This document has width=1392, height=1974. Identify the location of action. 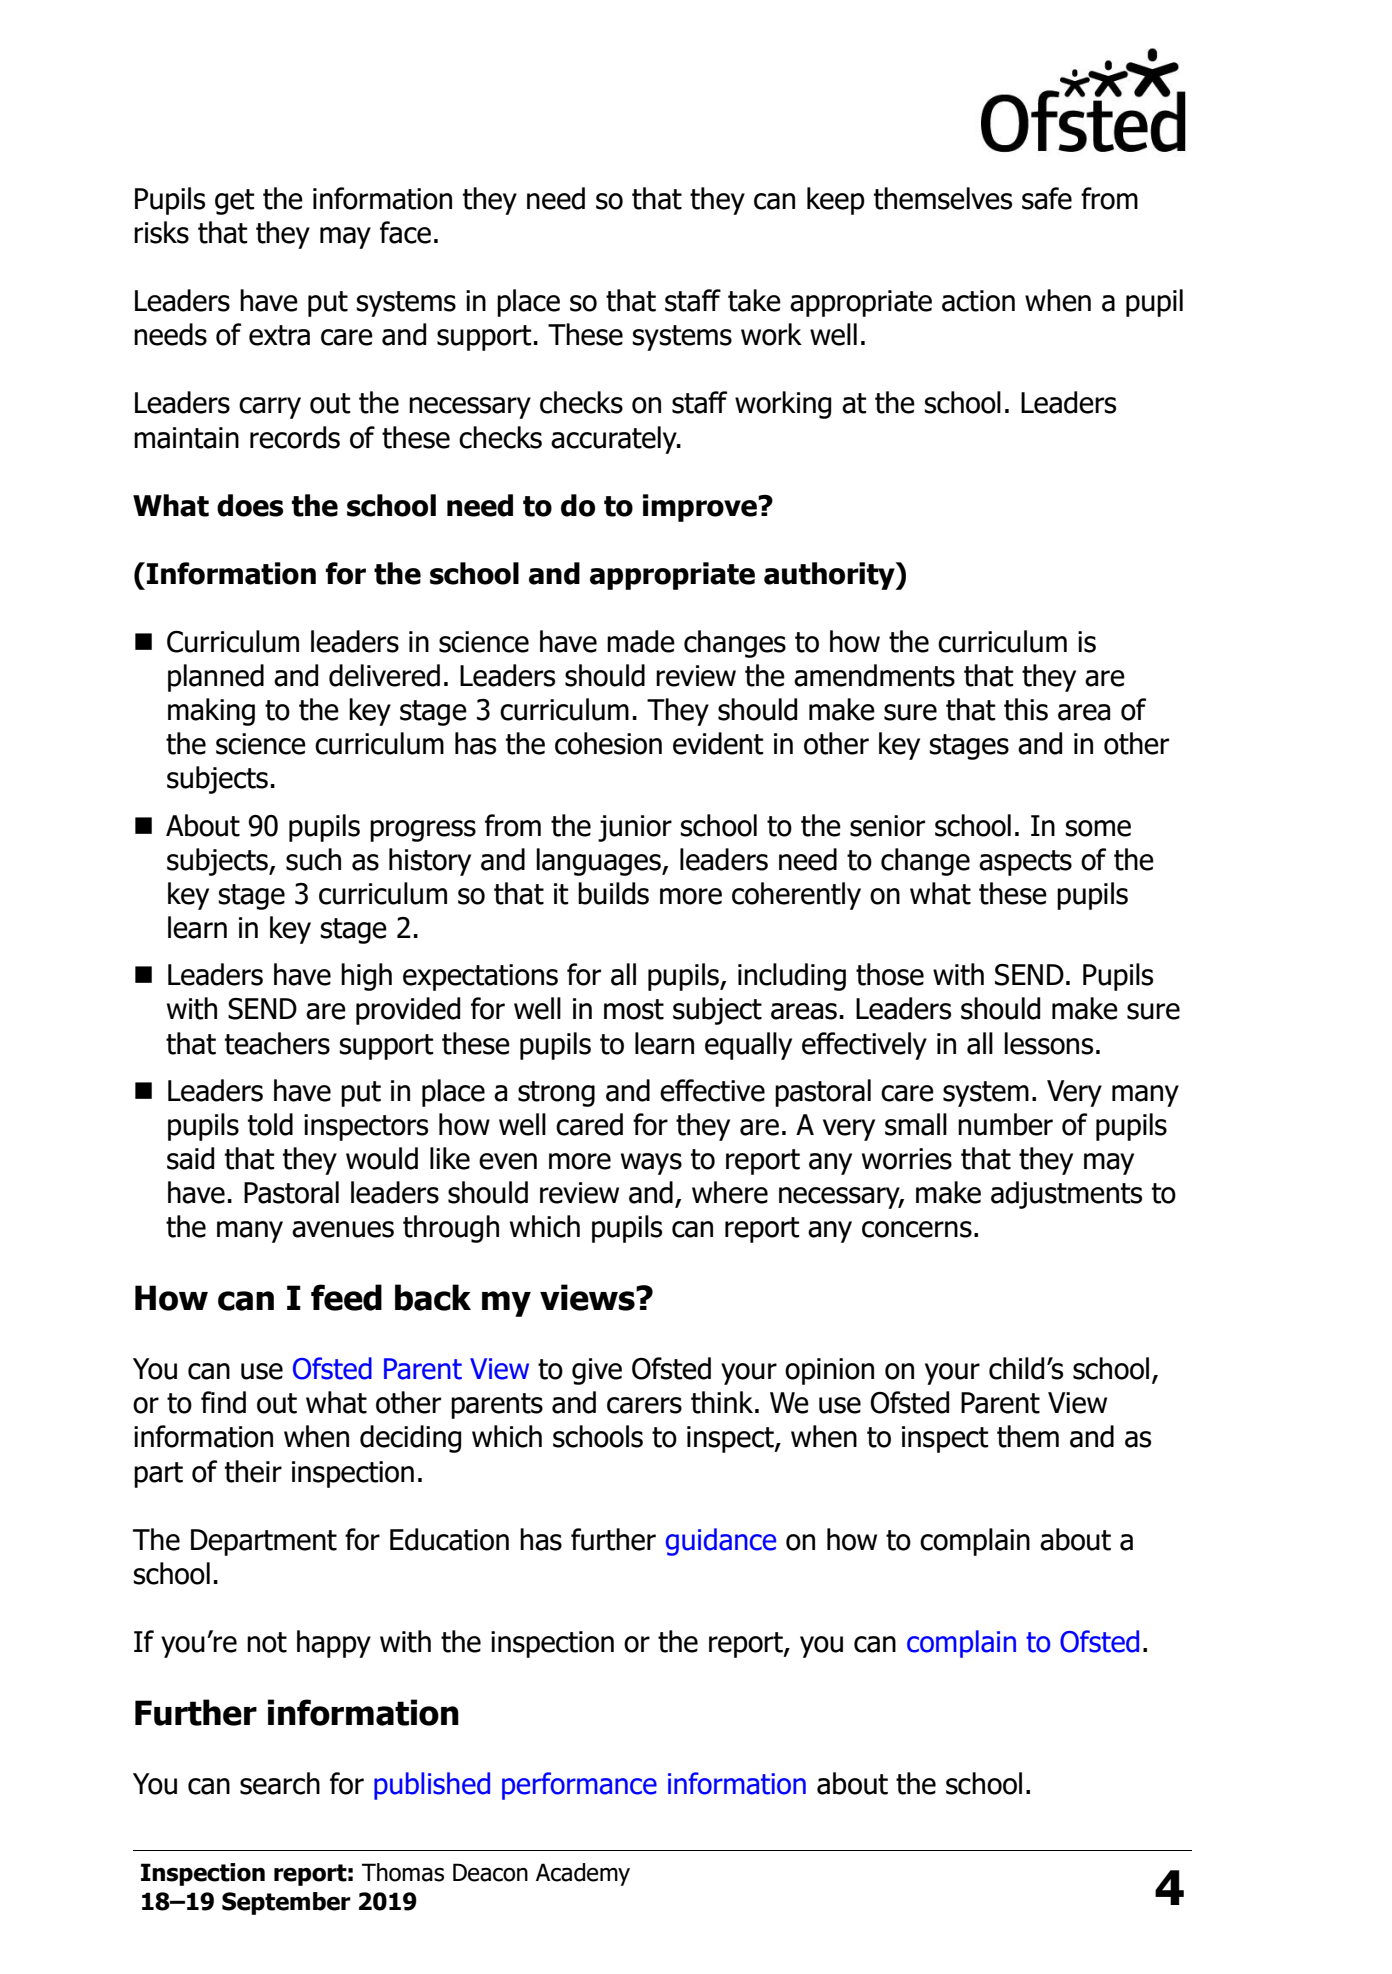
(978, 301).
